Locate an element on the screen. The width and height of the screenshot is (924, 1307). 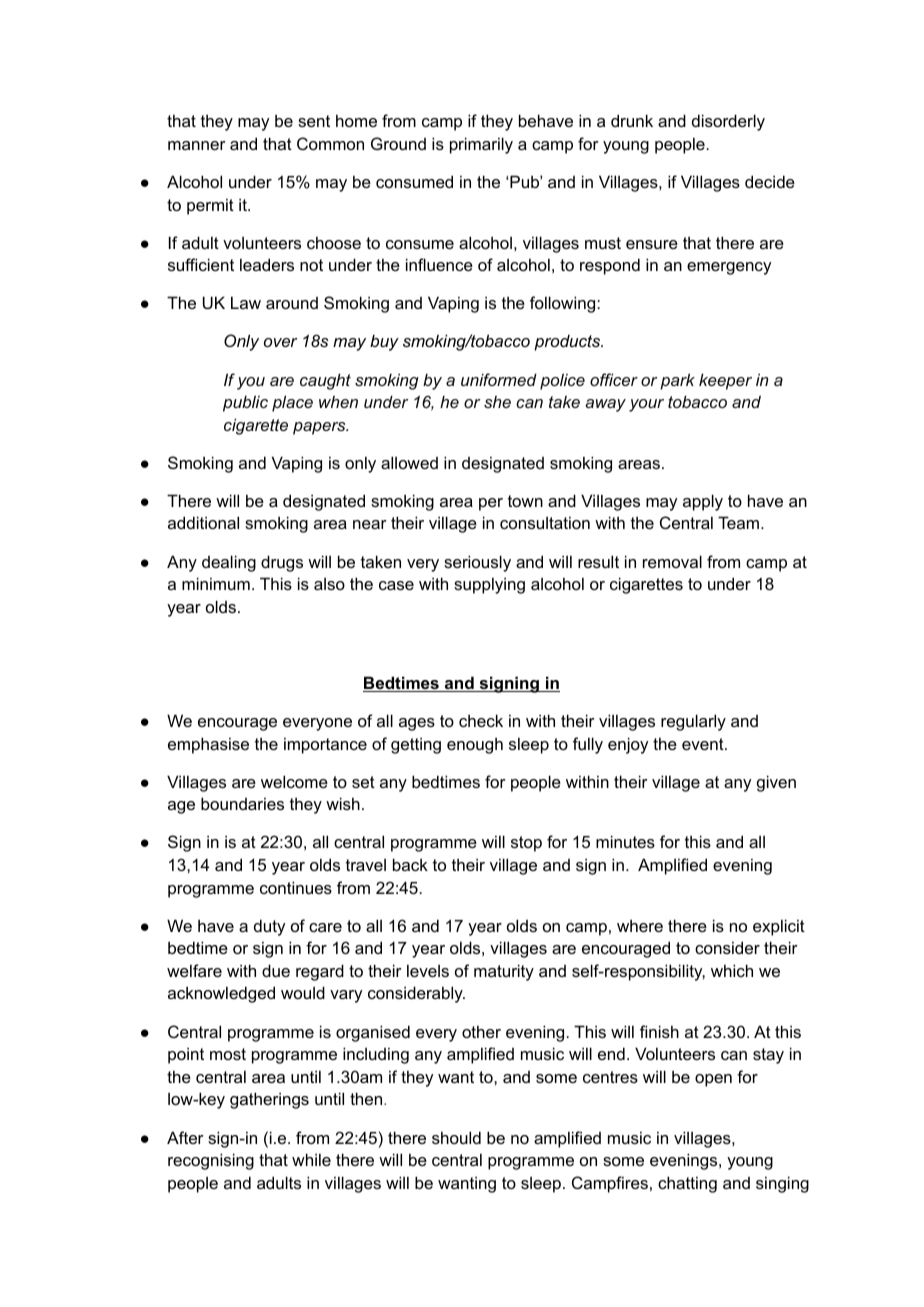
chatting is located at coordinates (687, 1184).
